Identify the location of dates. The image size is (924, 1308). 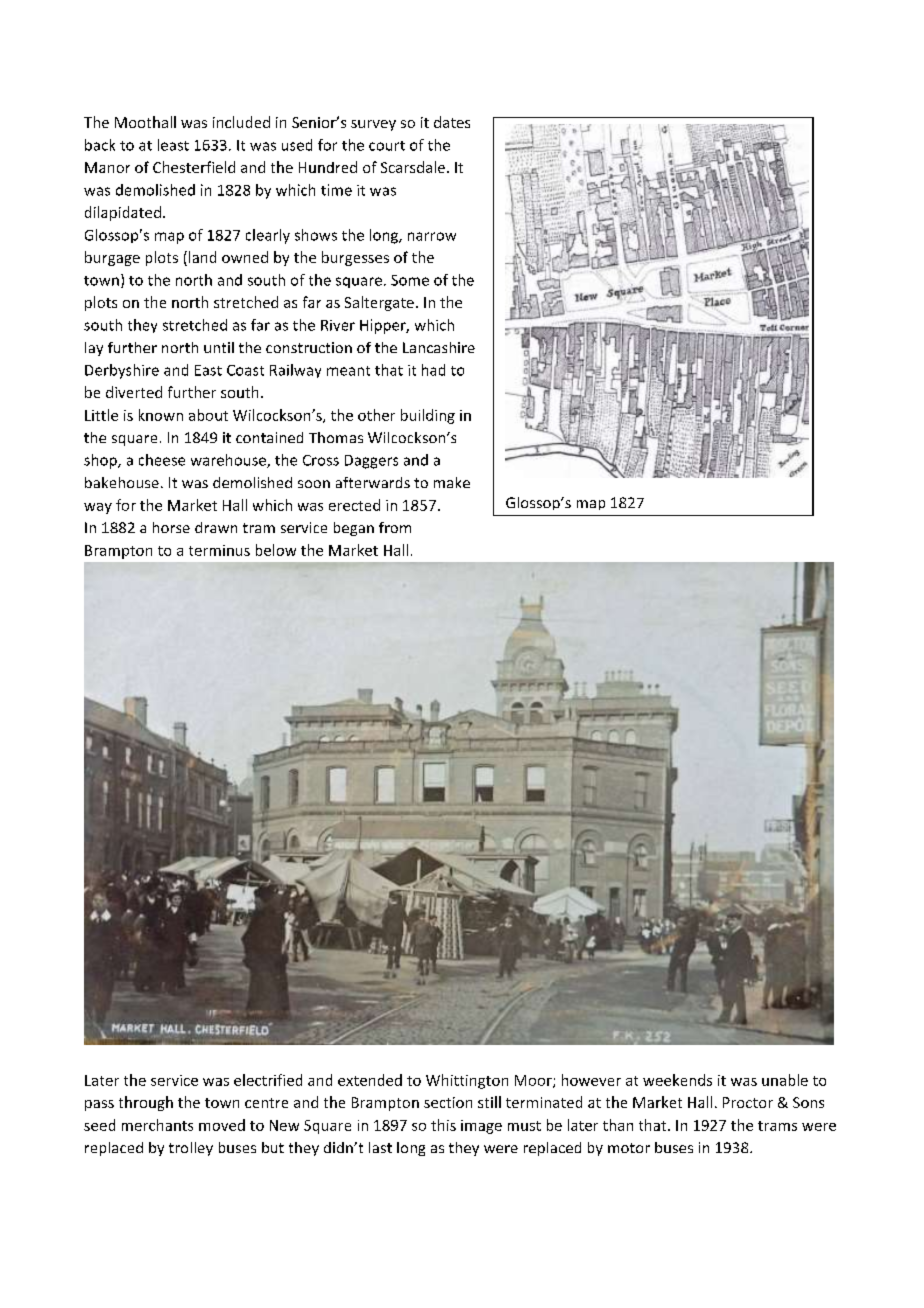
(452, 122).
